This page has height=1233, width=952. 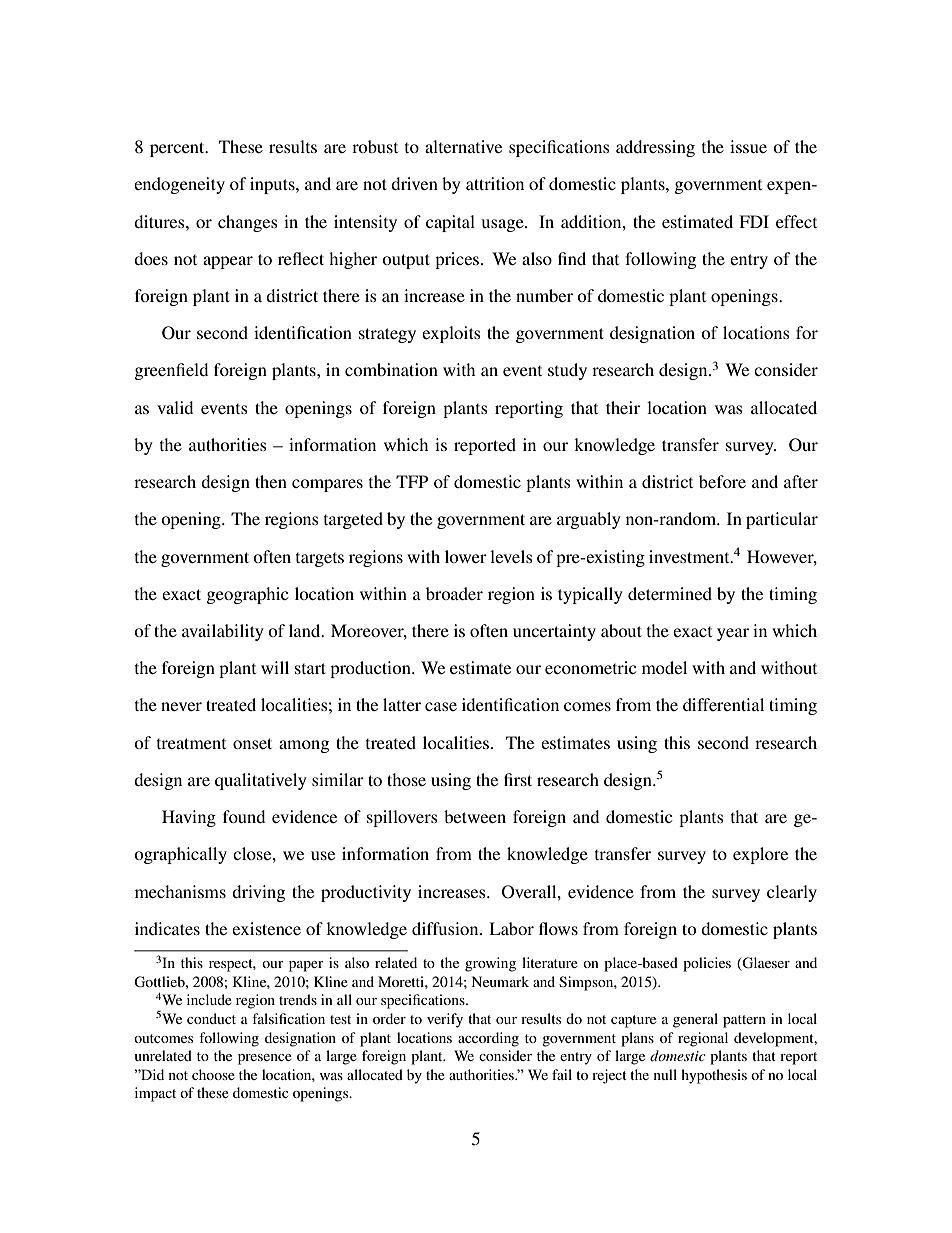 I want to click on issue, so click(x=748, y=146).
